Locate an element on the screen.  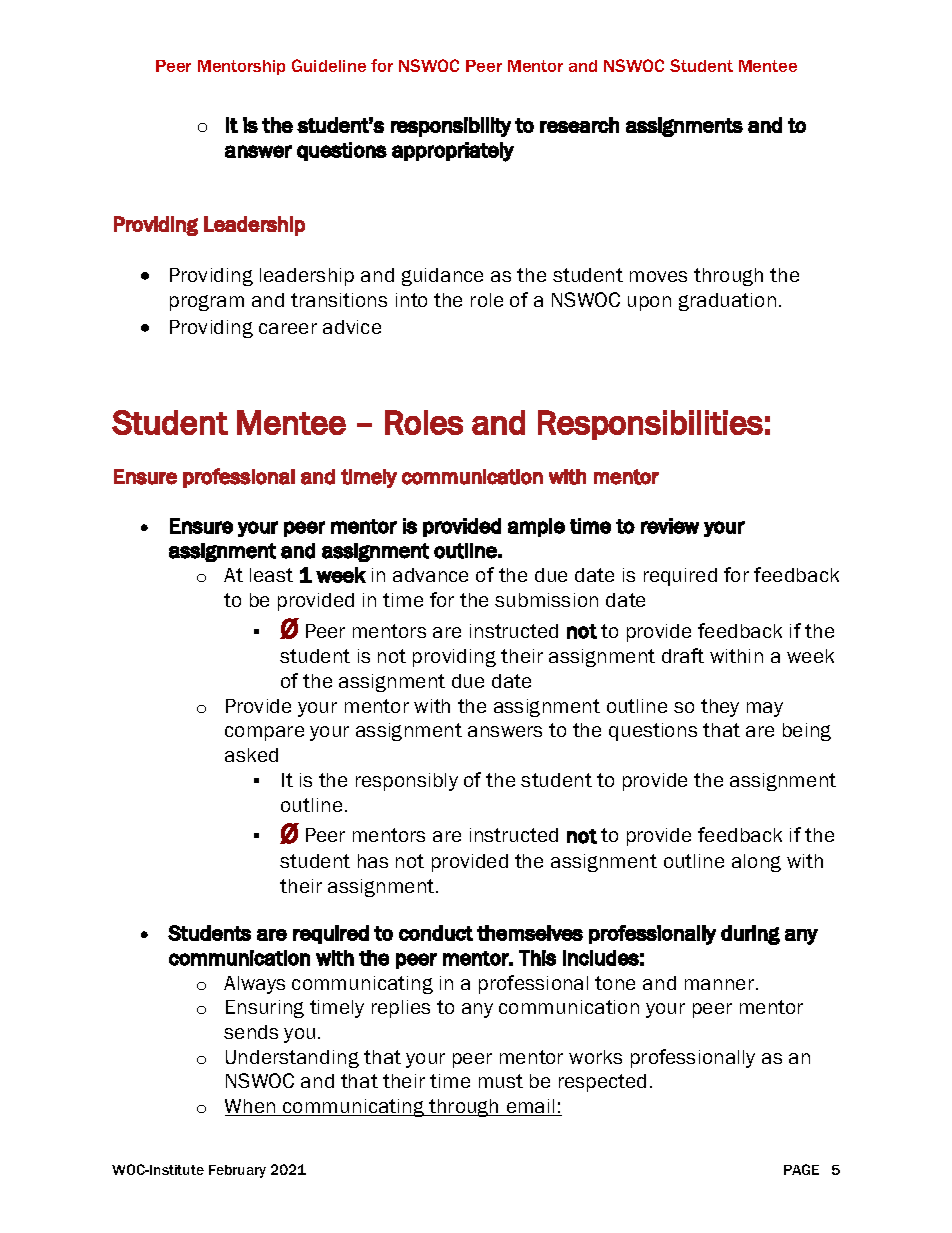
submission is located at coordinates (546, 600).
